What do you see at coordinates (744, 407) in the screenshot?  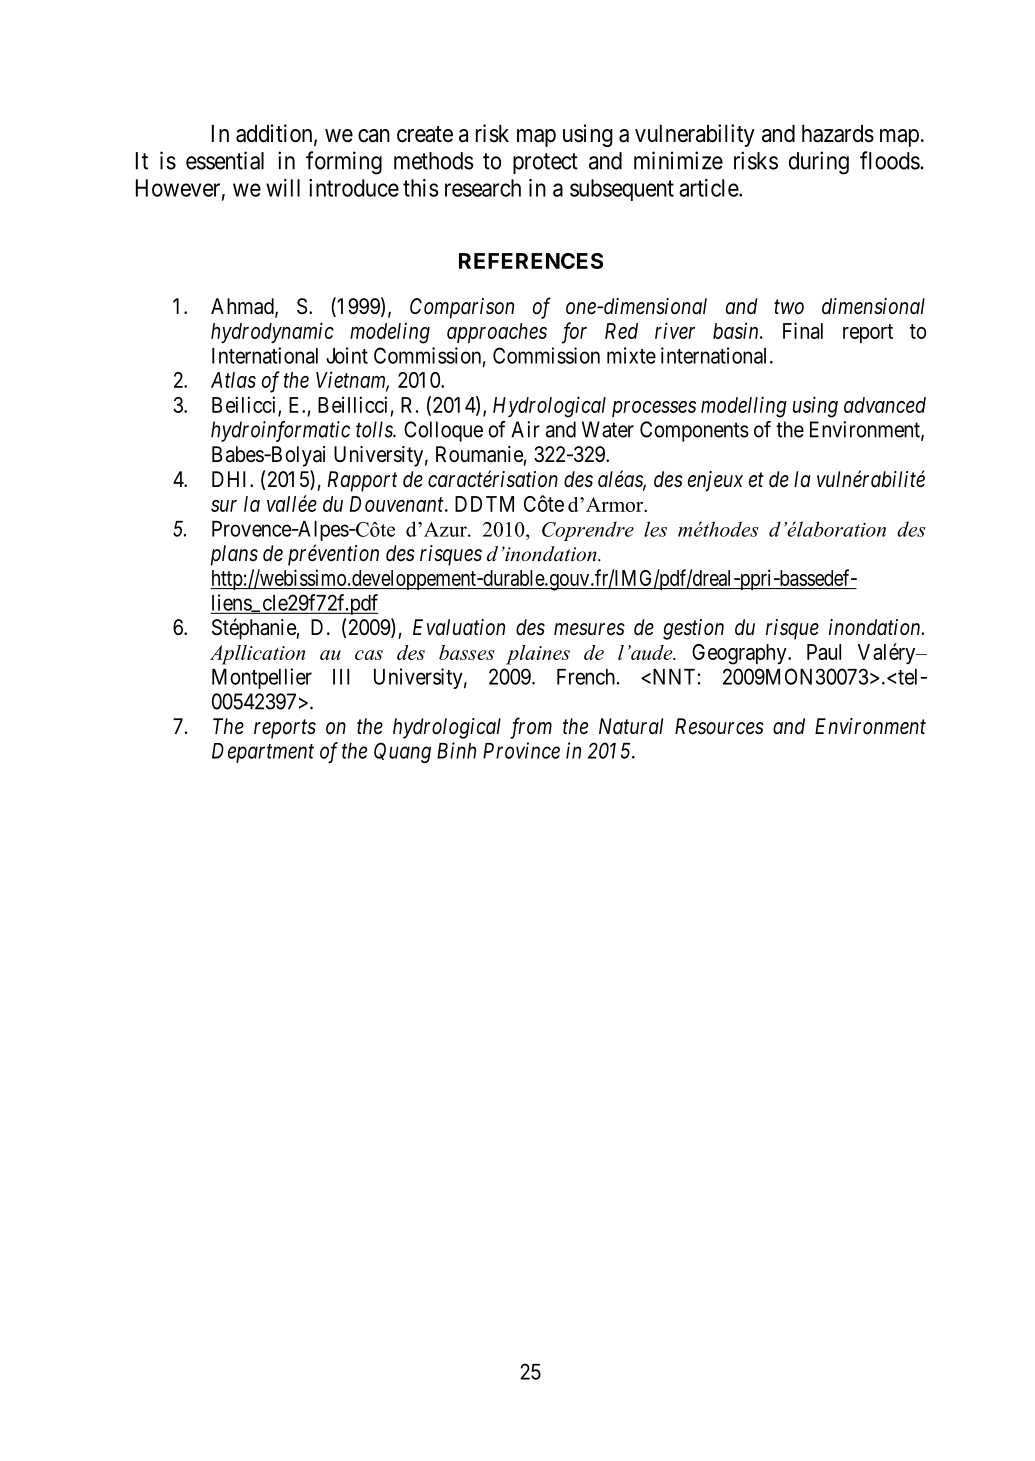 I see `modelling` at bounding box center [744, 407].
